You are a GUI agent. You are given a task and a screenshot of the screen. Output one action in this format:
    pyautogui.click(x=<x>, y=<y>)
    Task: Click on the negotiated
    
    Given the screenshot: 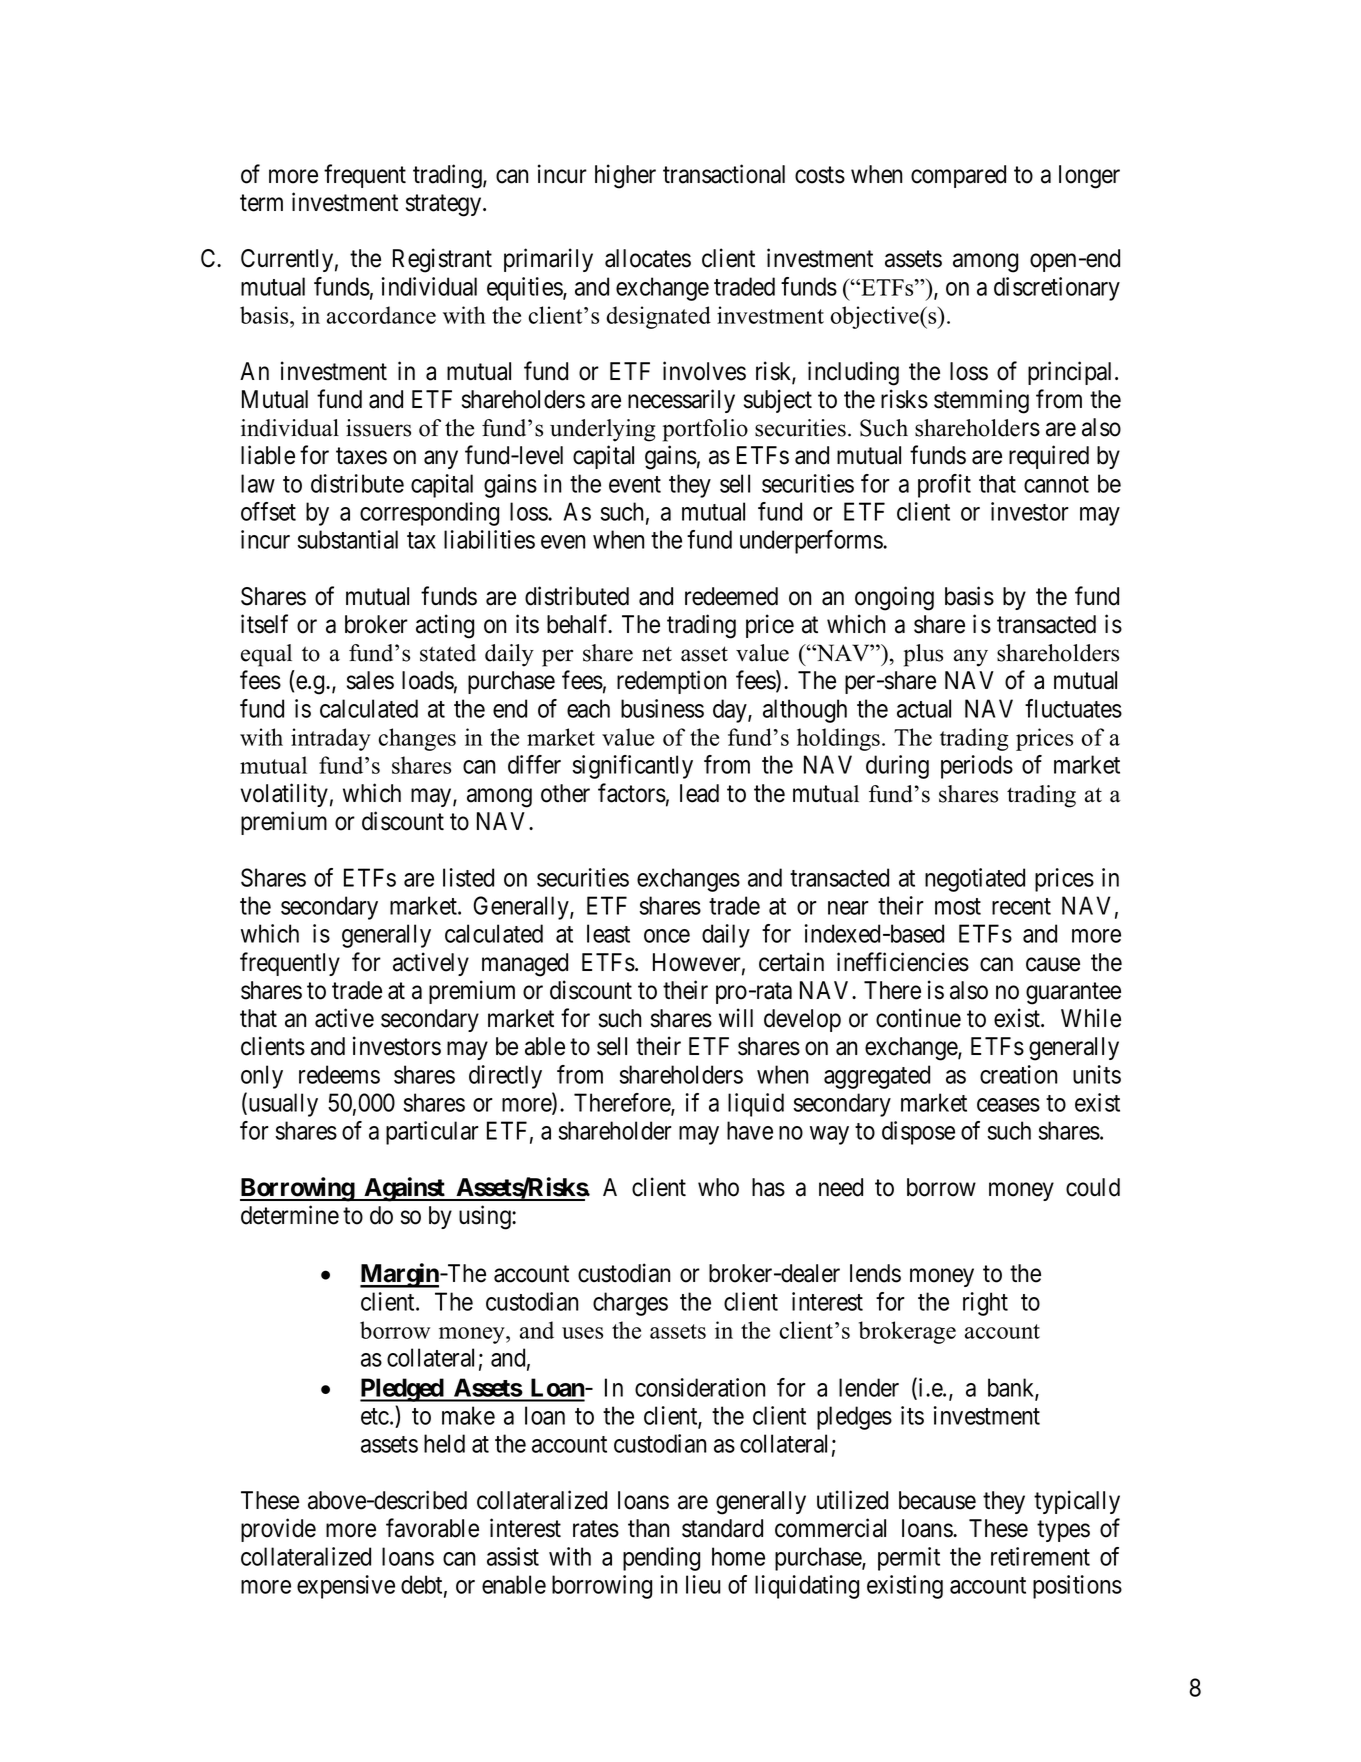 What is the action you would take?
    pyautogui.click(x=975, y=880)
